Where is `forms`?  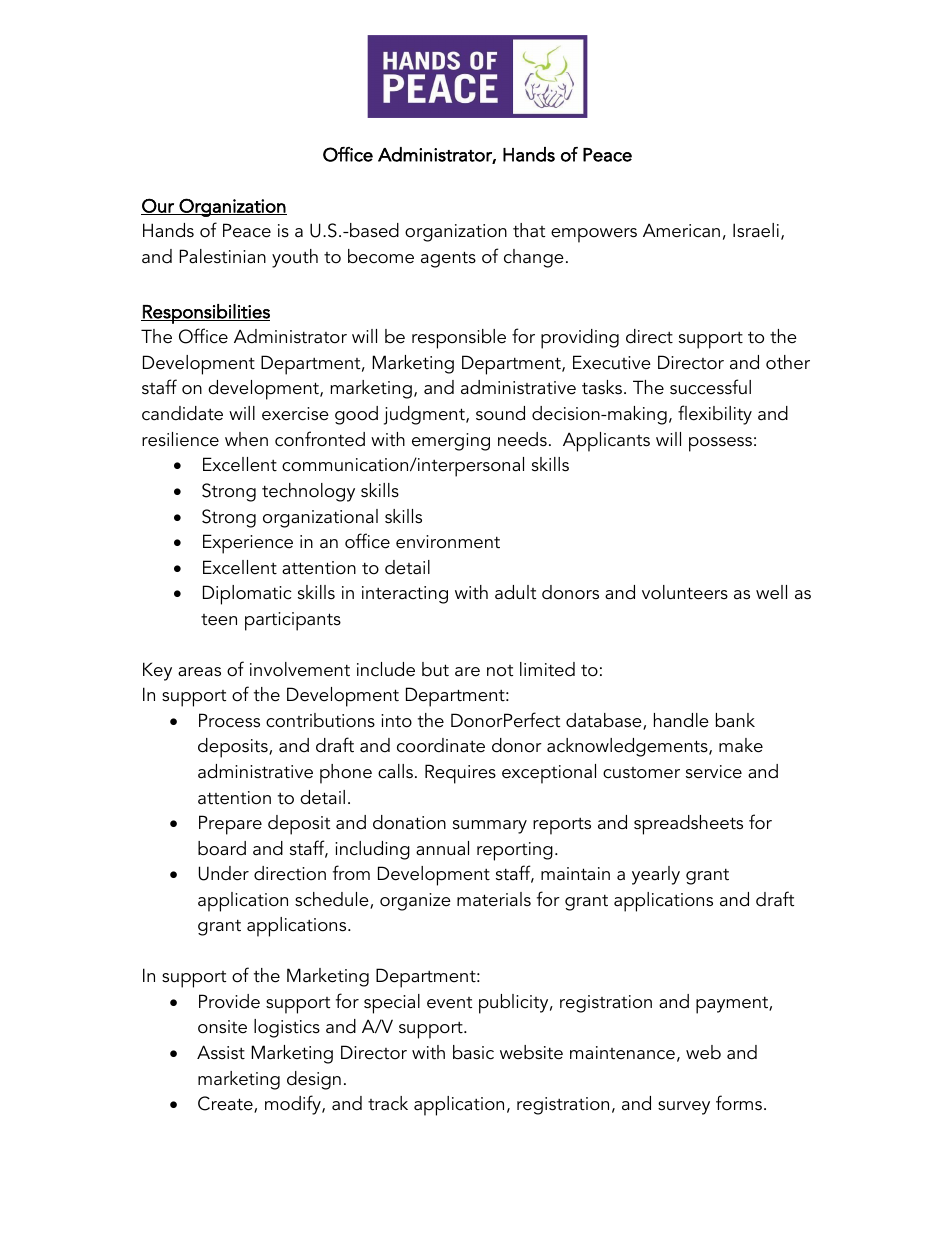 forms is located at coordinates (739, 1103).
